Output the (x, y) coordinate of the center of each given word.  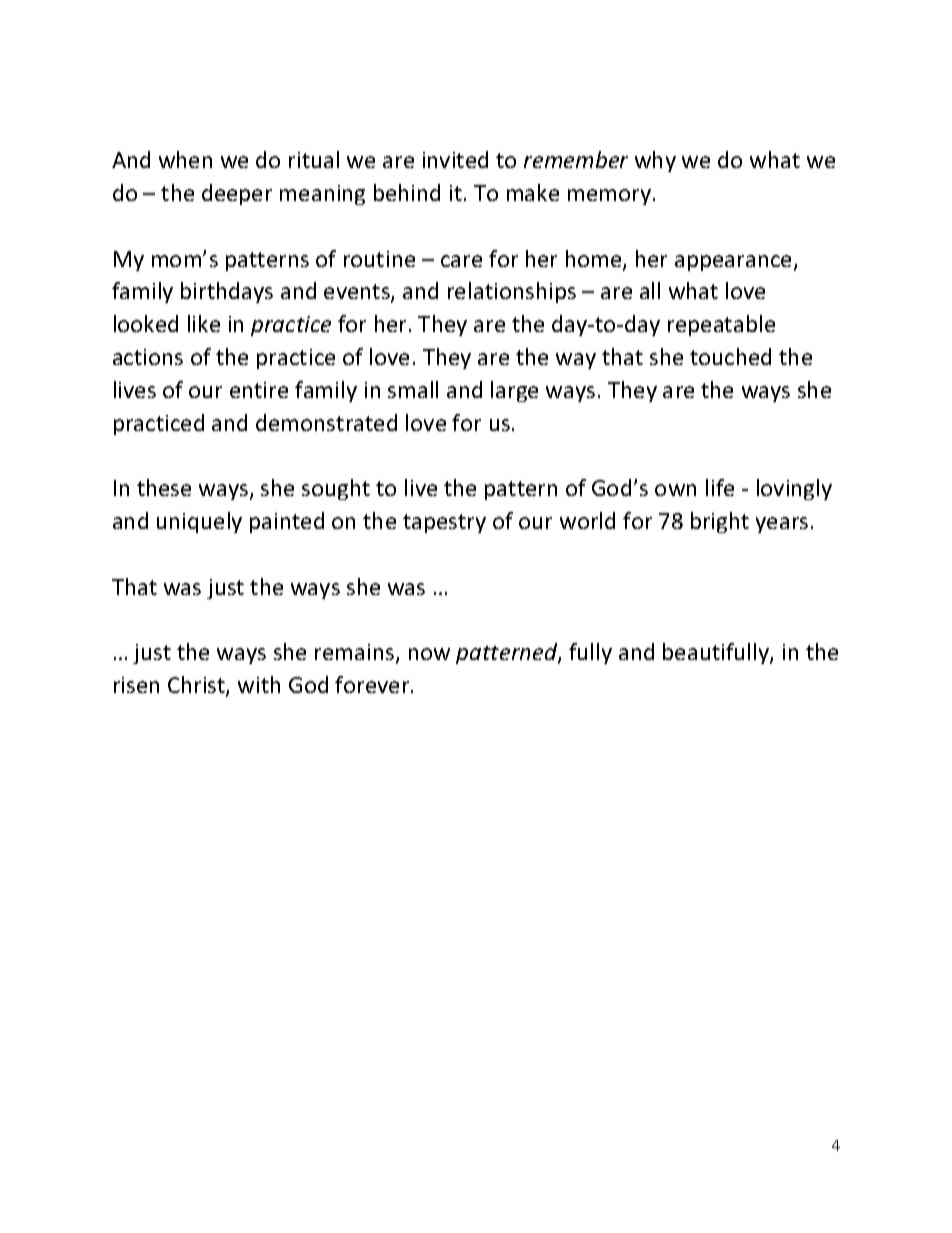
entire (259, 390)
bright (720, 522)
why (655, 161)
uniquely (199, 522)
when (185, 159)
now (429, 654)
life (720, 487)
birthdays (227, 292)
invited (455, 159)
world (587, 520)
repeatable (721, 325)
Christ (197, 686)
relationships (512, 292)
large (514, 391)
